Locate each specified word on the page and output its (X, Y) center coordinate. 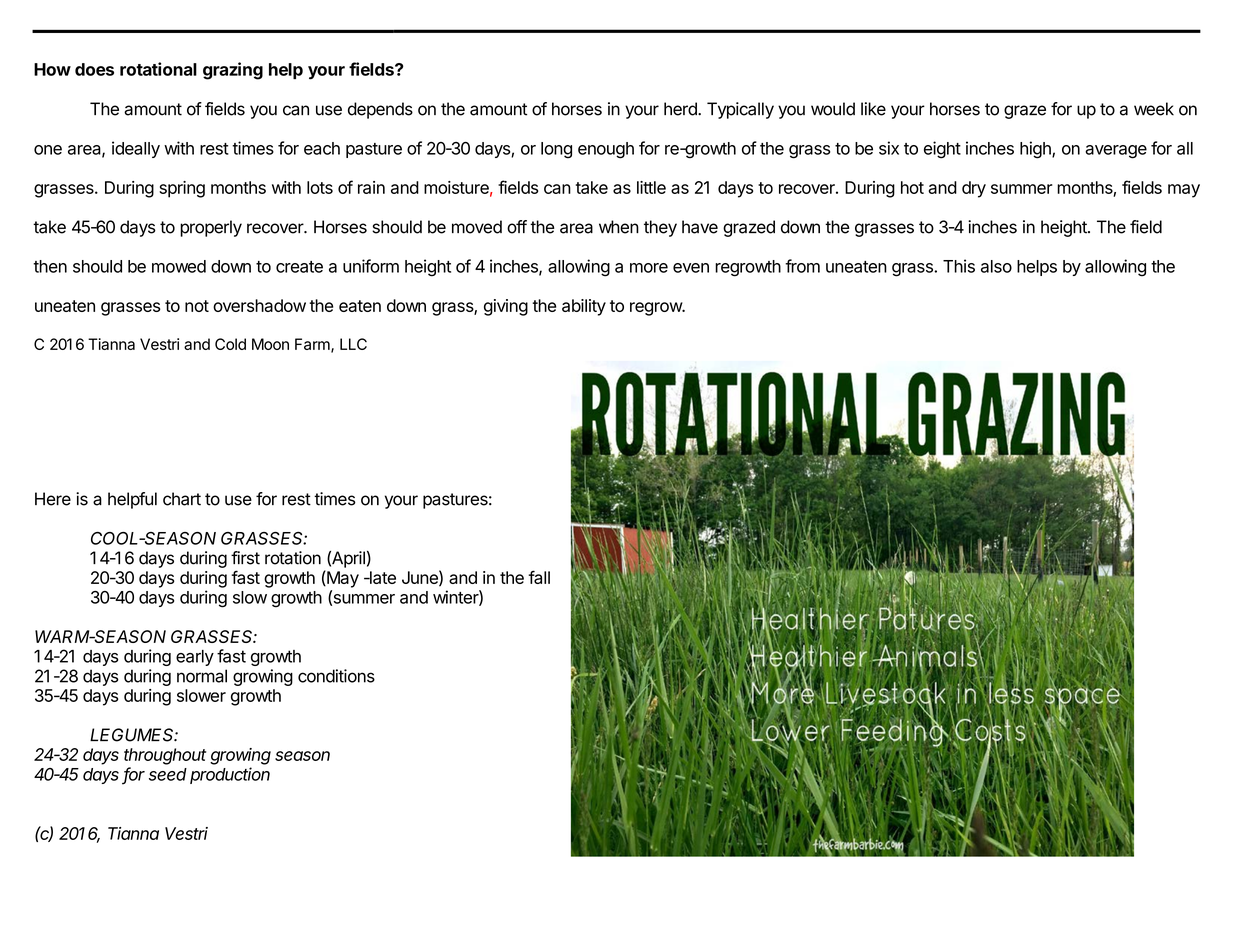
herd (681, 109)
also (996, 266)
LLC (353, 344)
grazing (233, 71)
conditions (336, 676)
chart (182, 499)
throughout (165, 756)
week (1154, 109)
